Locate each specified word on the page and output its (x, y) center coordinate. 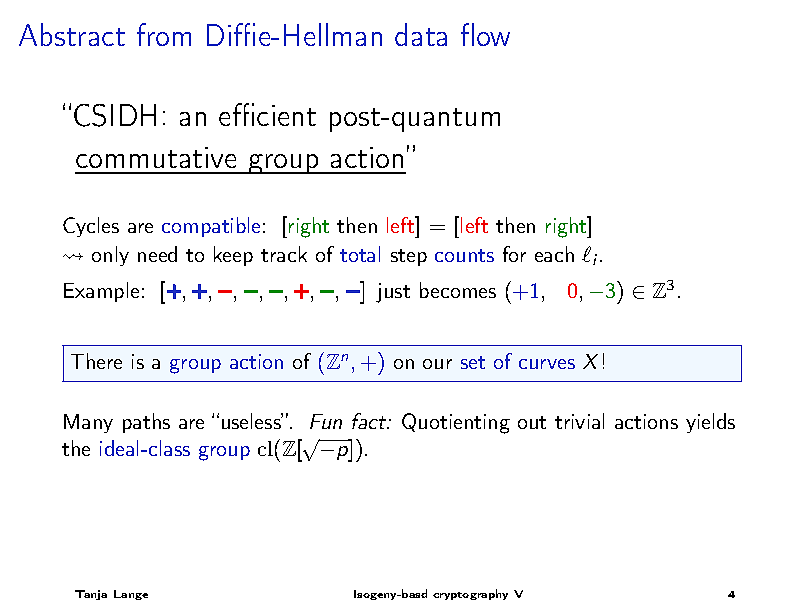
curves (547, 364)
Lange (131, 595)
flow (485, 34)
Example (101, 292)
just (393, 293)
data (421, 34)
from (164, 34)
